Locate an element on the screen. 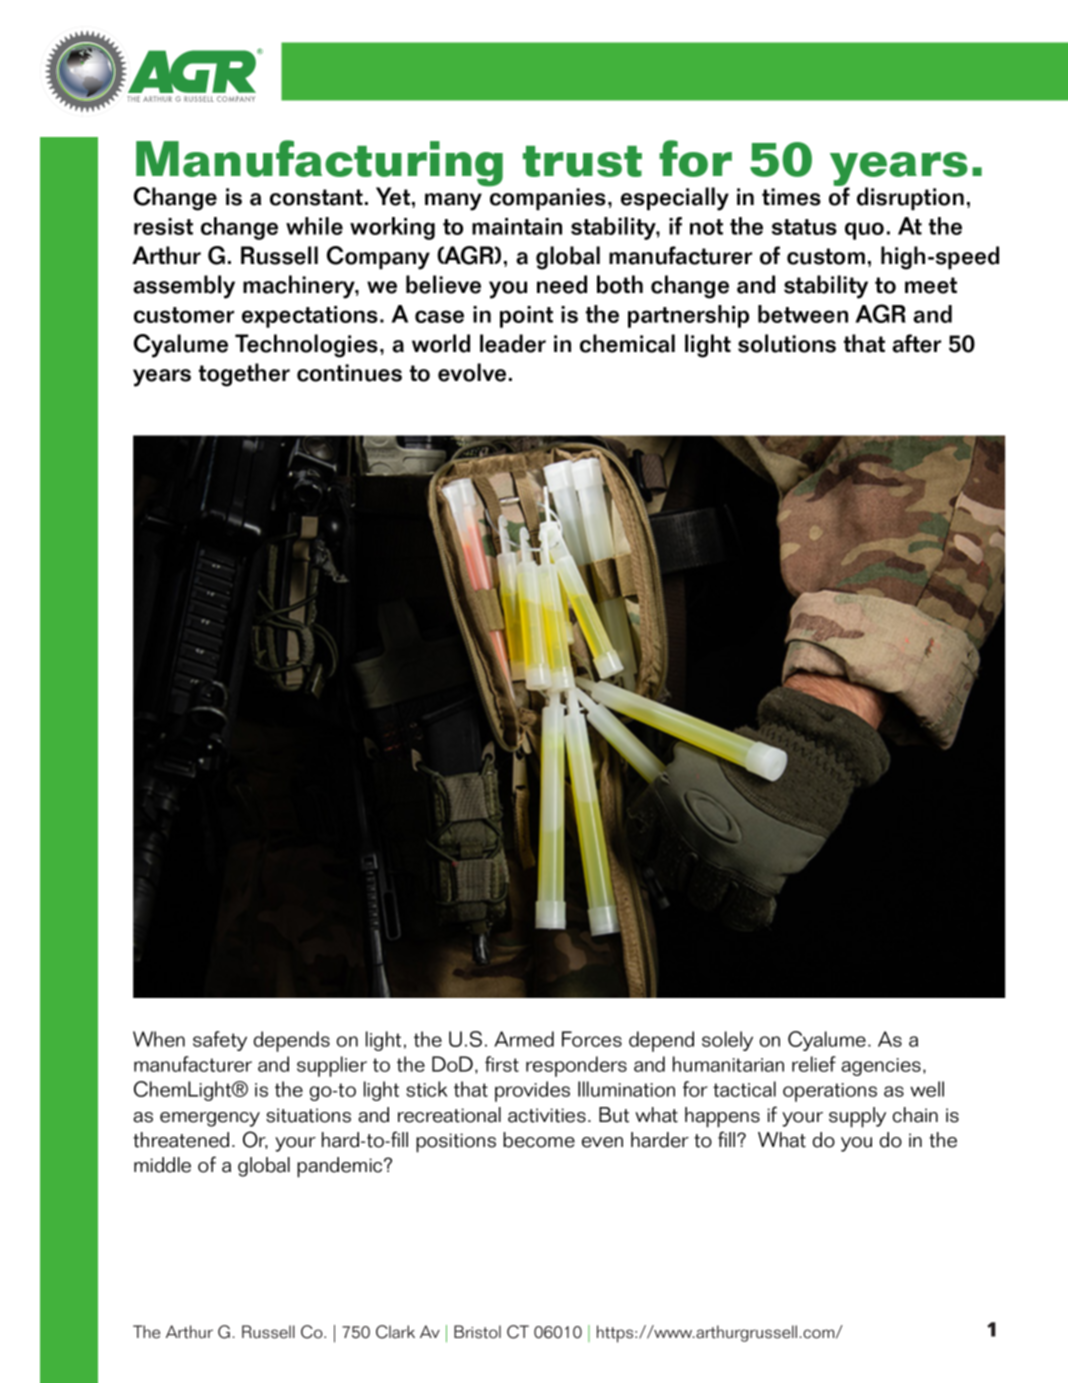 The width and height of the screenshot is (1068, 1383). companies is located at coordinates (546, 198).
